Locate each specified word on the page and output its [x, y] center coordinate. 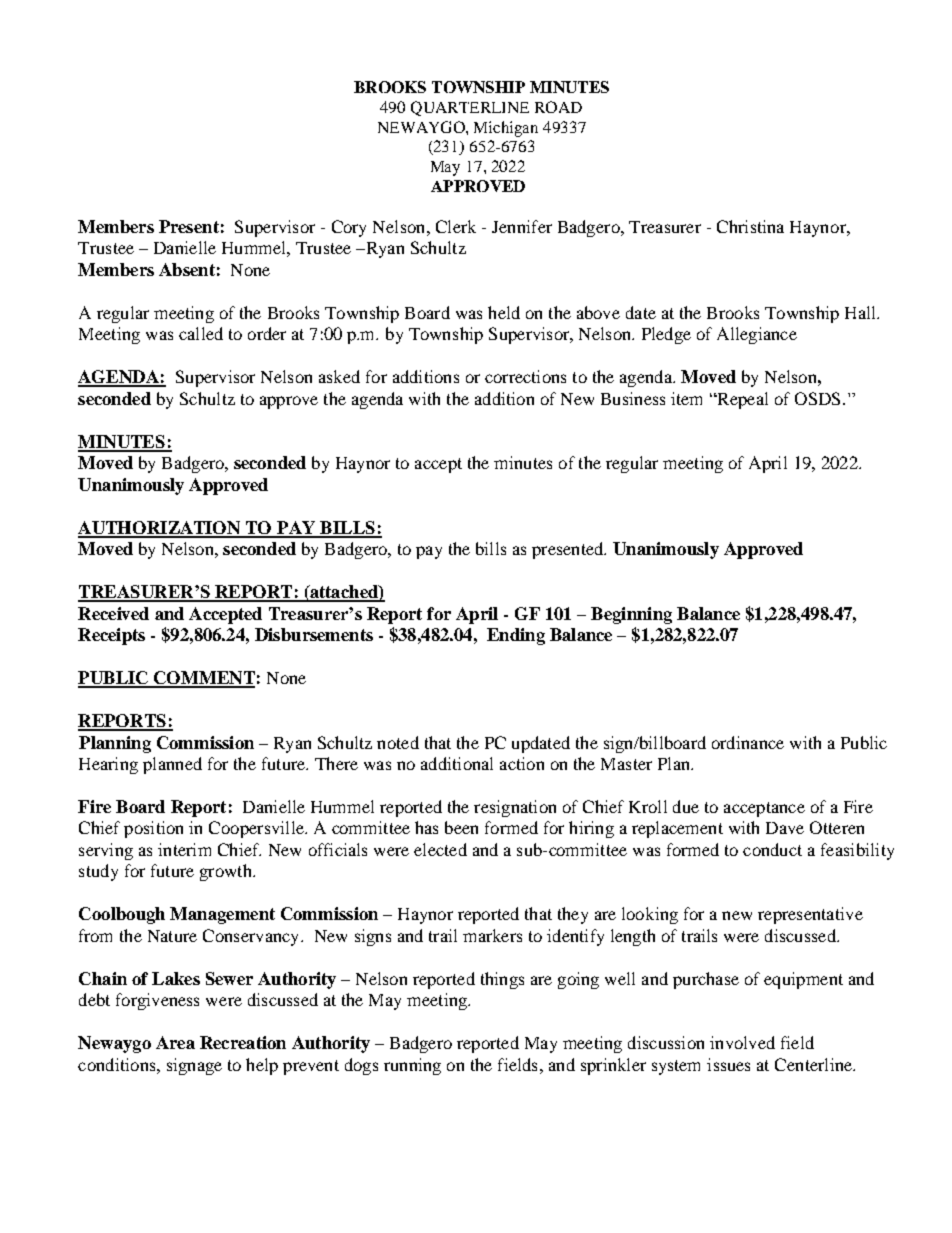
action [522, 763]
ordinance [748, 742]
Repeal [741, 400]
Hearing [108, 765]
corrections [525, 376]
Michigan [506, 129]
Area [175, 1042]
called [201, 333]
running [412, 1066]
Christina [750, 226]
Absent [187, 269]
